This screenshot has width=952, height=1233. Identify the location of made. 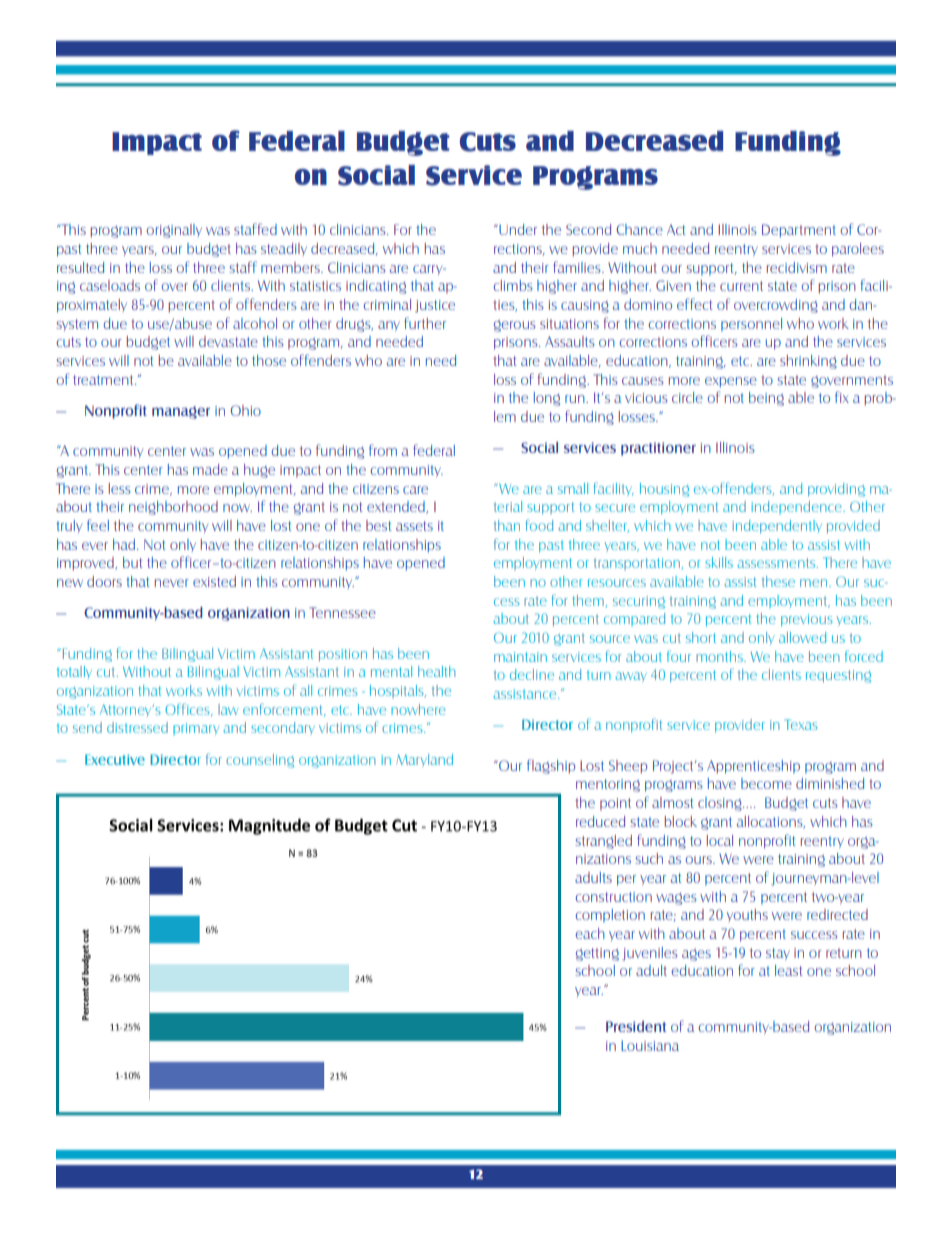
(210, 469).
